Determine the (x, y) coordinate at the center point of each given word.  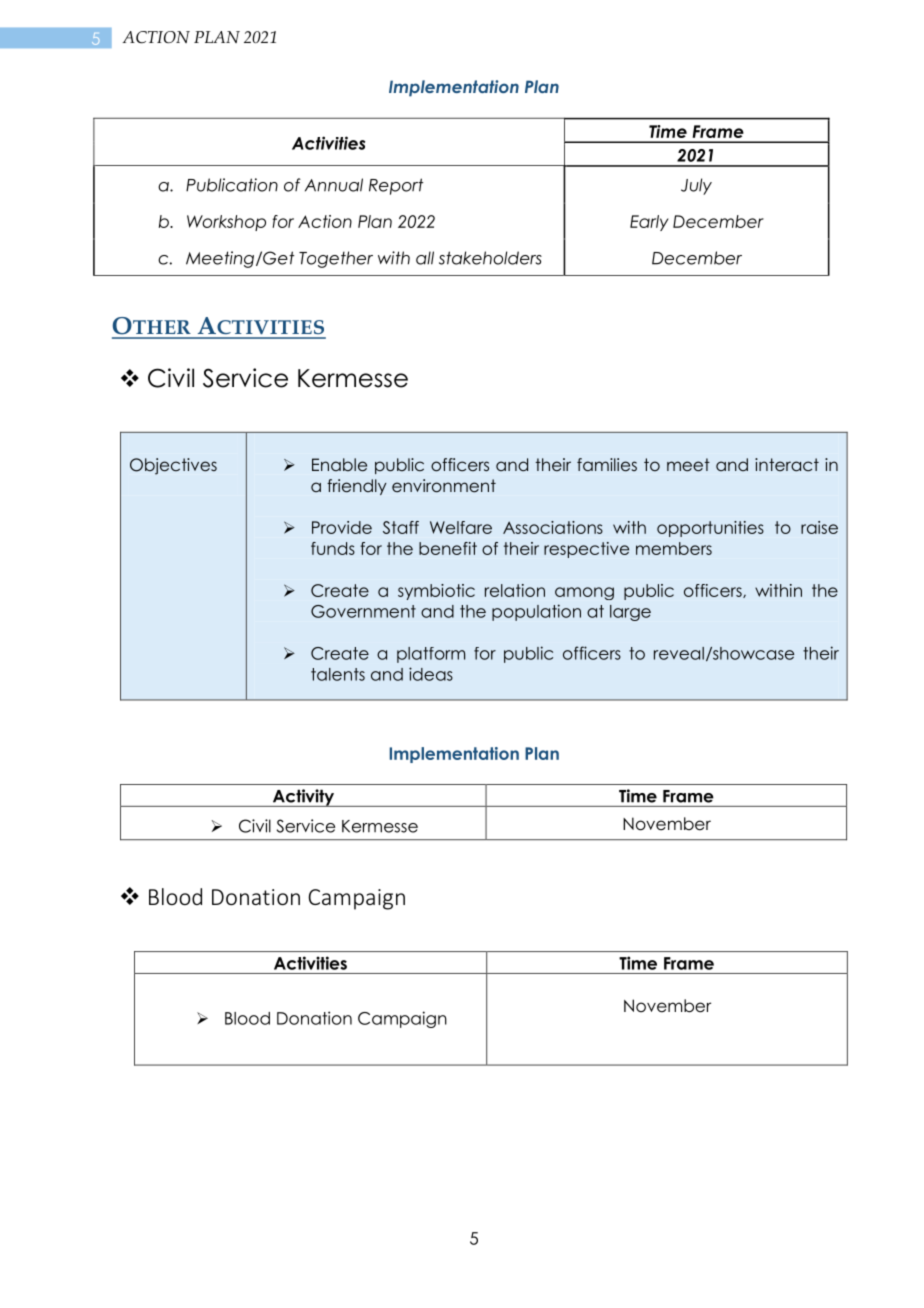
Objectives (173, 466)
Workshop (226, 223)
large (630, 613)
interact (787, 464)
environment (444, 486)
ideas (431, 674)
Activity (304, 798)
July (696, 186)
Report (396, 186)
